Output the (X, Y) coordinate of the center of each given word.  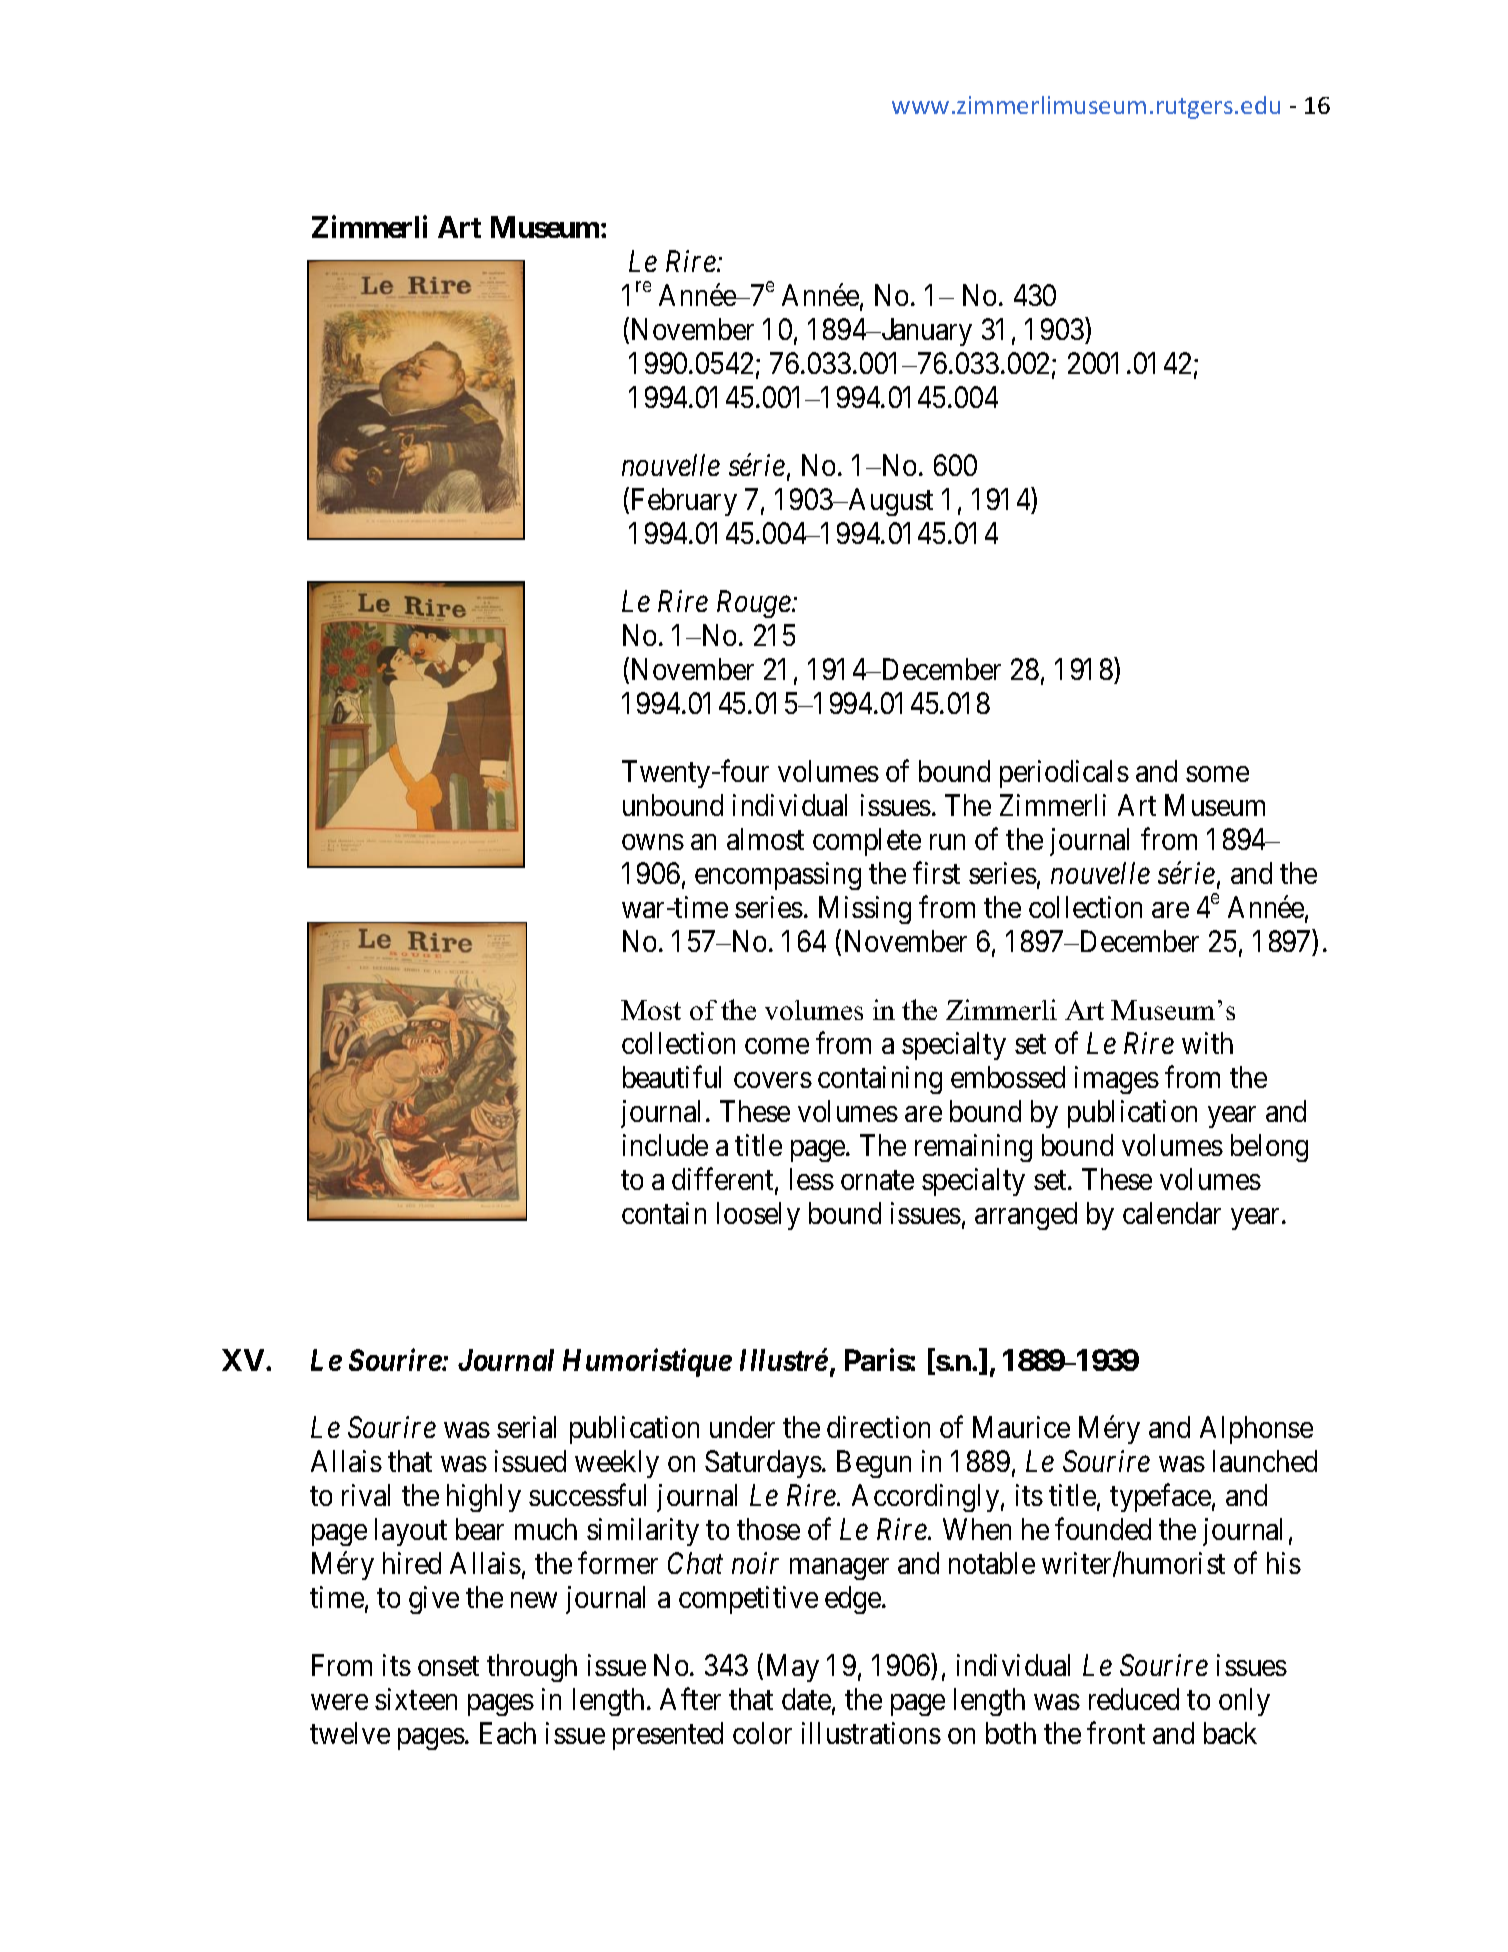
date (806, 1699)
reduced (1134, 1699)
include (665, 1145)
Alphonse (1256, 1430)
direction (878, 1427)
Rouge (755, 604)
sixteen (416, 1699)
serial (526, 1427)
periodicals (1064, 774)
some (1217, 774)
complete (867, 842)
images (1117, 1080)
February (684, 502)
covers (773, 1080)
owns (653, 842)
